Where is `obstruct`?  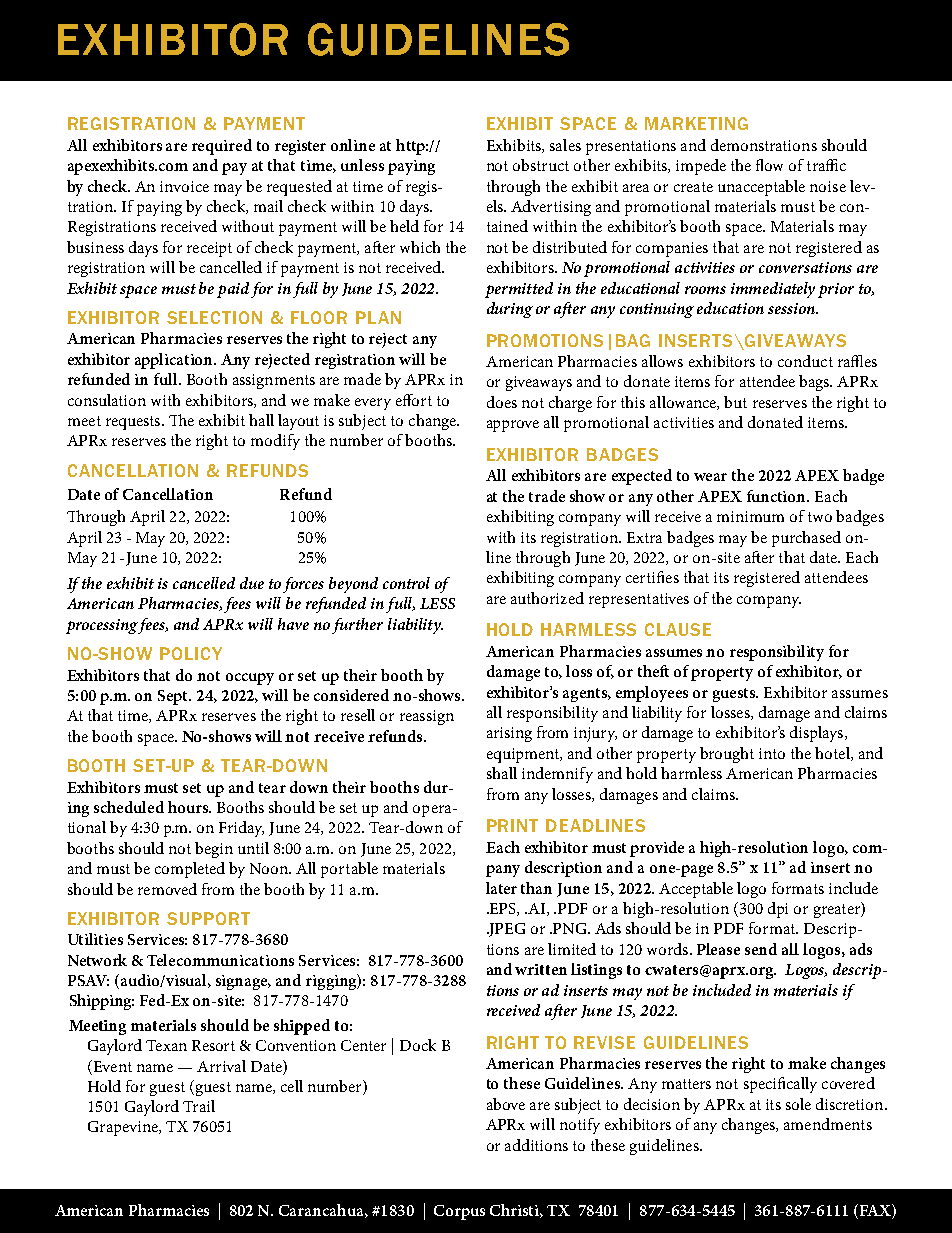
obstruct is located at coordinates (541, 165).
